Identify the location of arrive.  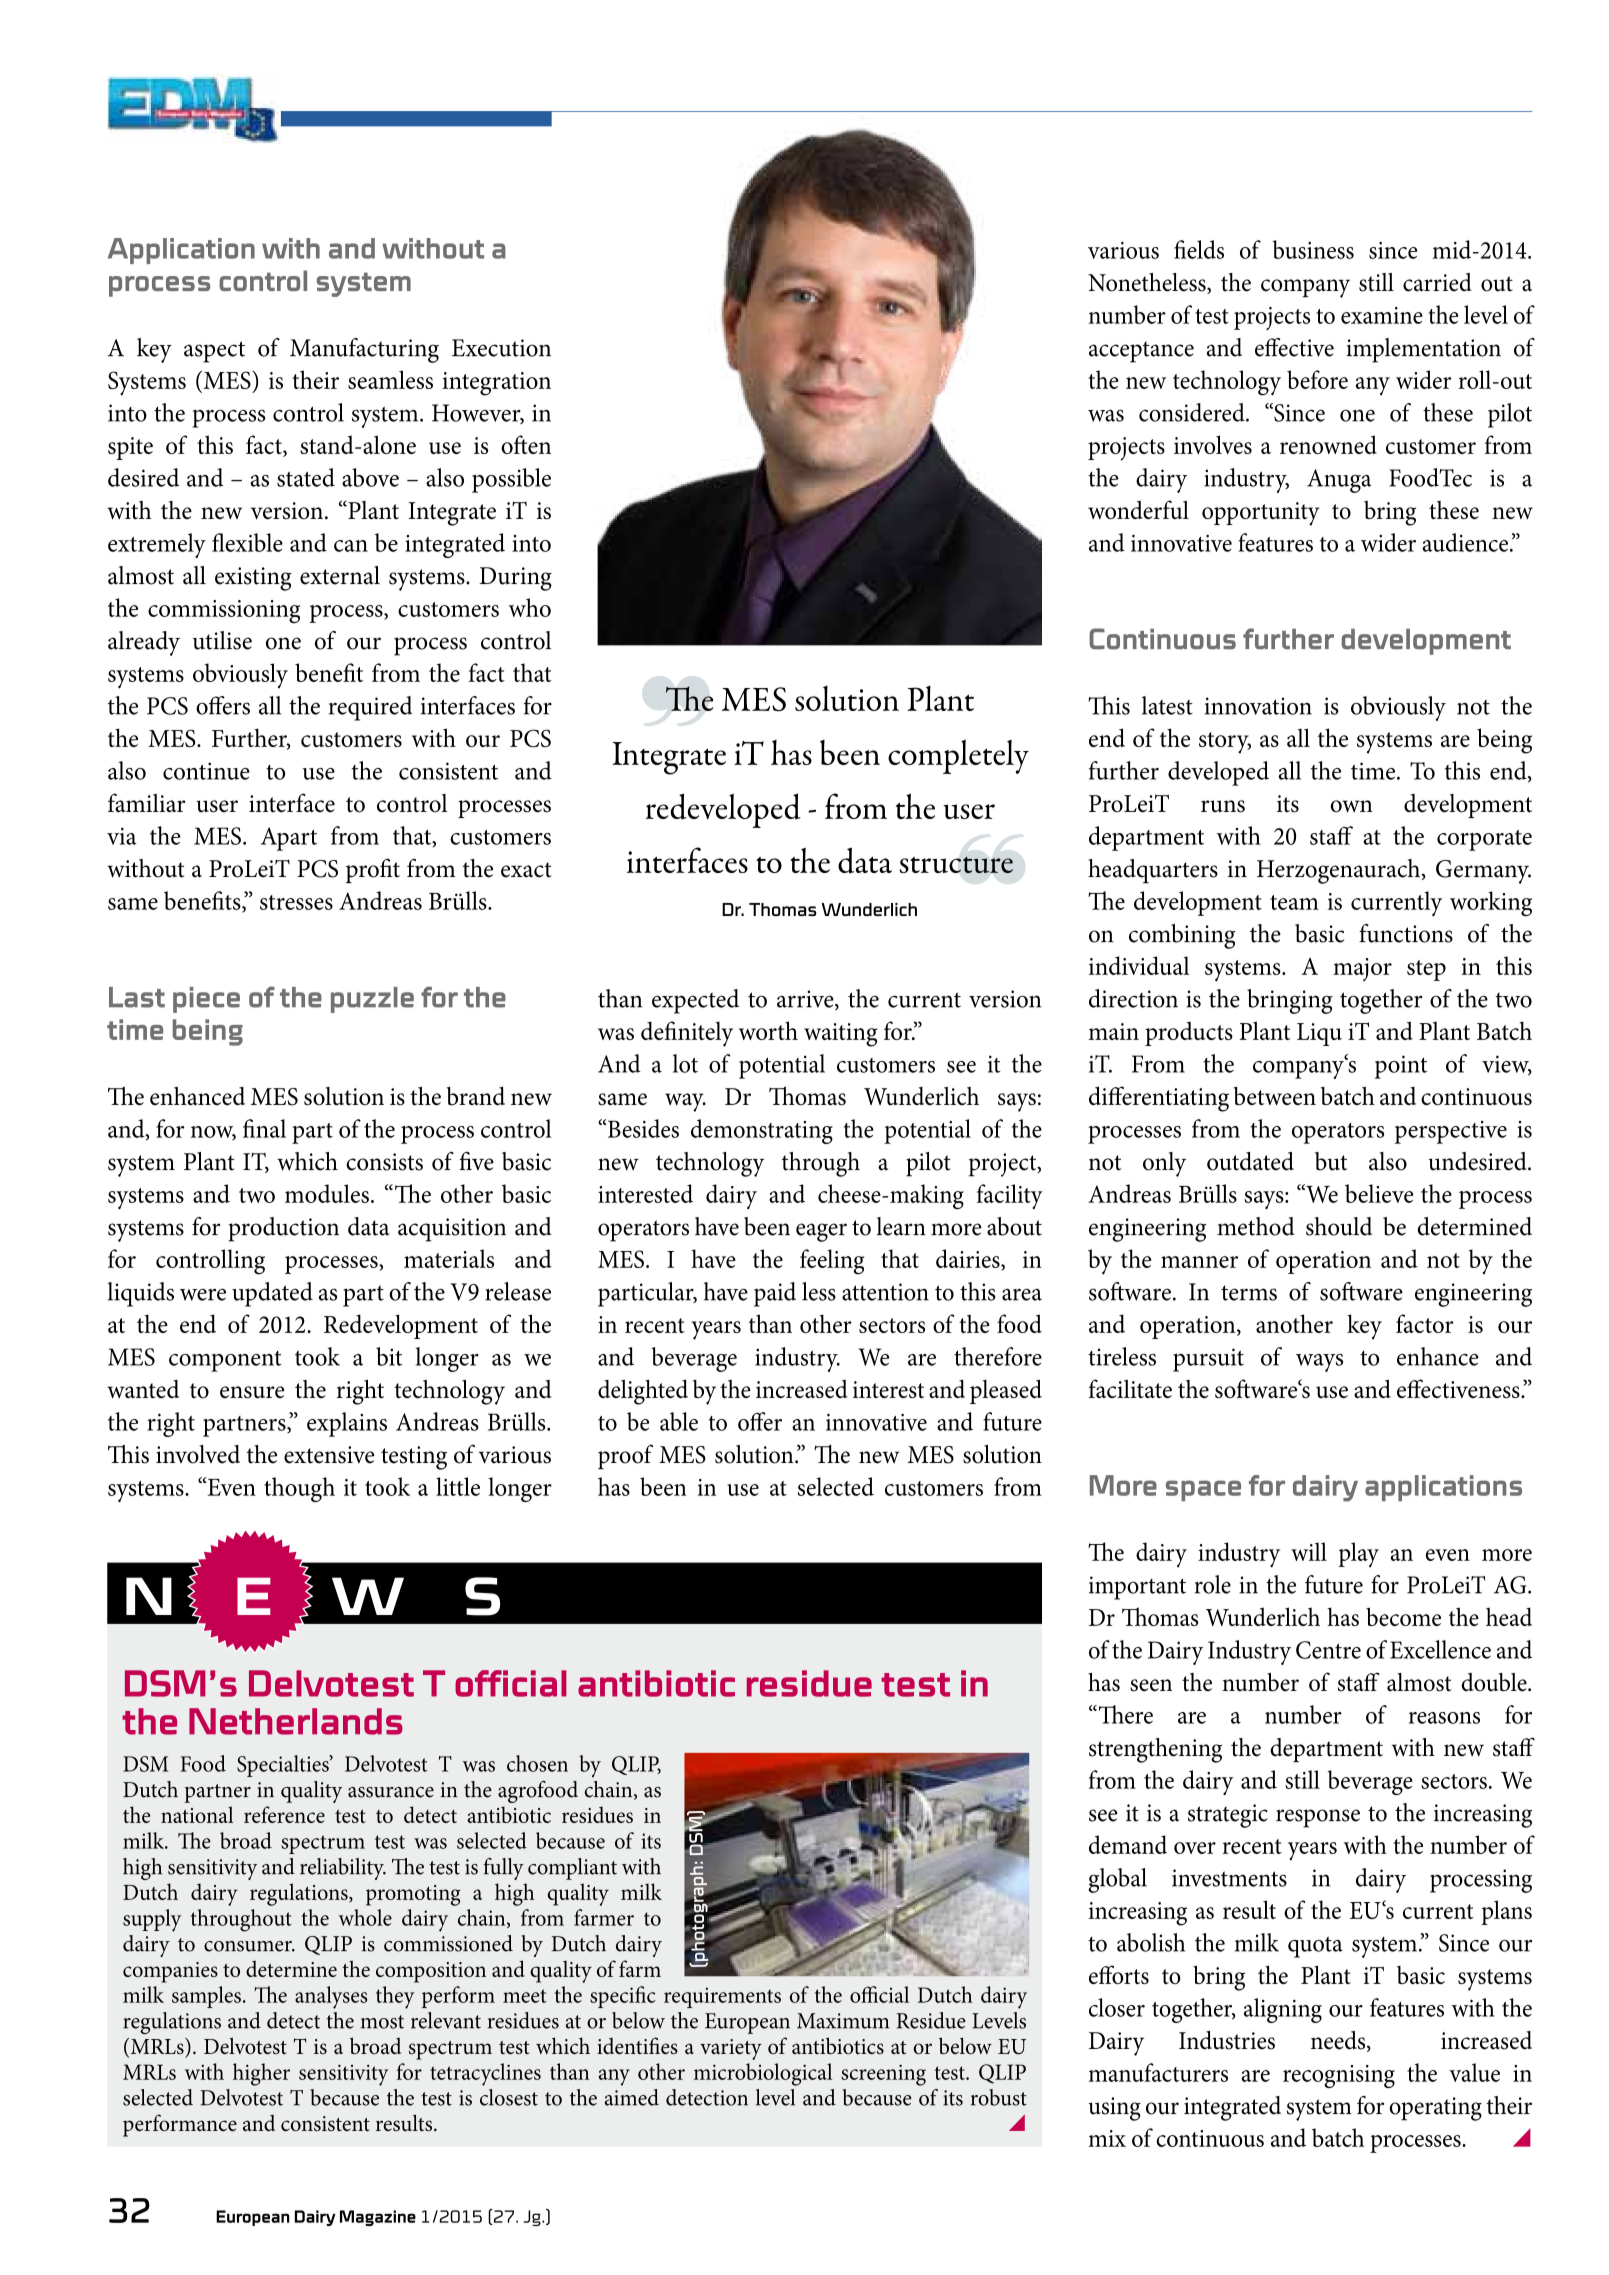
(806, 1000).
